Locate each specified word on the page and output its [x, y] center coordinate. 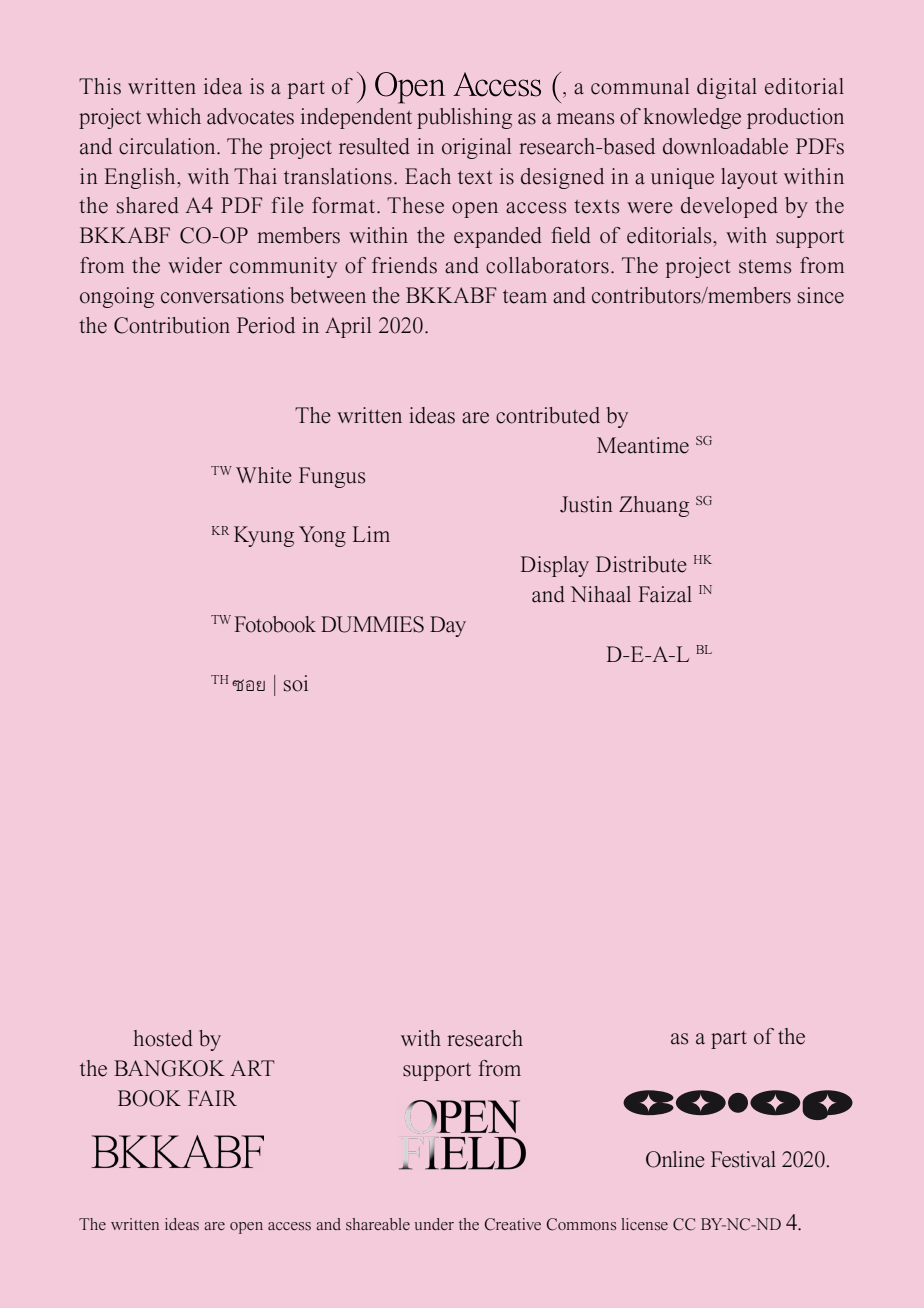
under [434, 1224]
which [173, 116]
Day [448, 626]
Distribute [641, 564]
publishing [464, 118]
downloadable [725, 146]
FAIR [212, 1098]
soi [296, 683]
